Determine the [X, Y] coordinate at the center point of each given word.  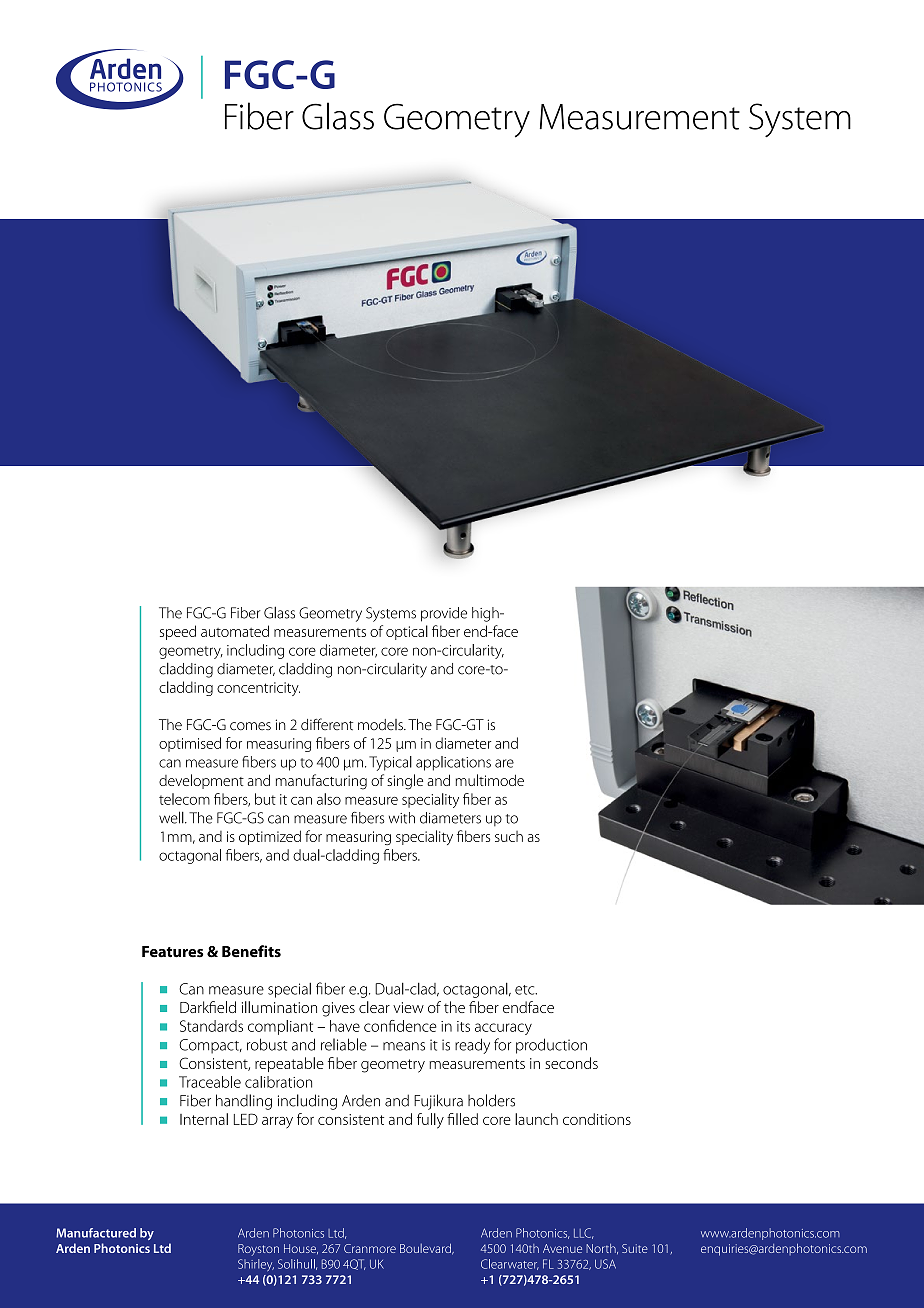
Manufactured [96, 1233]
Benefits [251, 951]
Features [172, 952]
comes [250, 726]
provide [444, 614]
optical [407, 632]
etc [526, 990]
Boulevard [426, 1249]
